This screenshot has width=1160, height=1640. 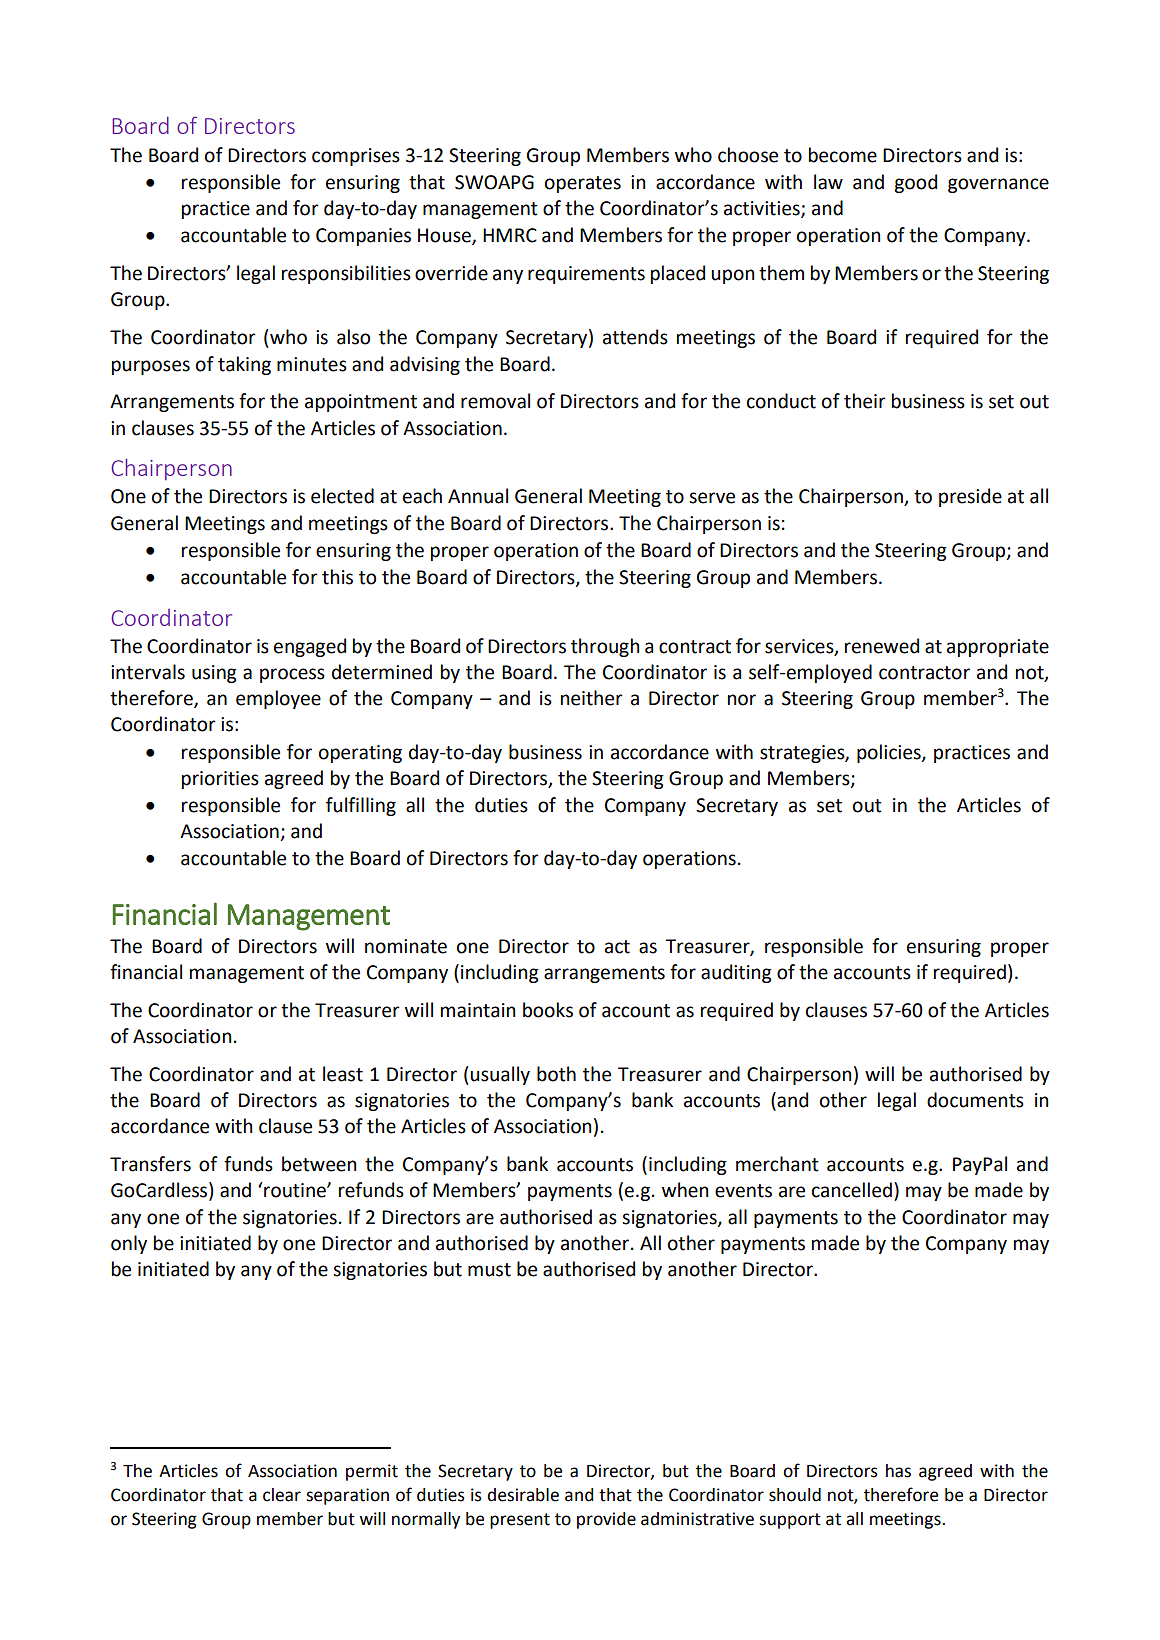 I want to click on preside, so click(x=970, y=497).
